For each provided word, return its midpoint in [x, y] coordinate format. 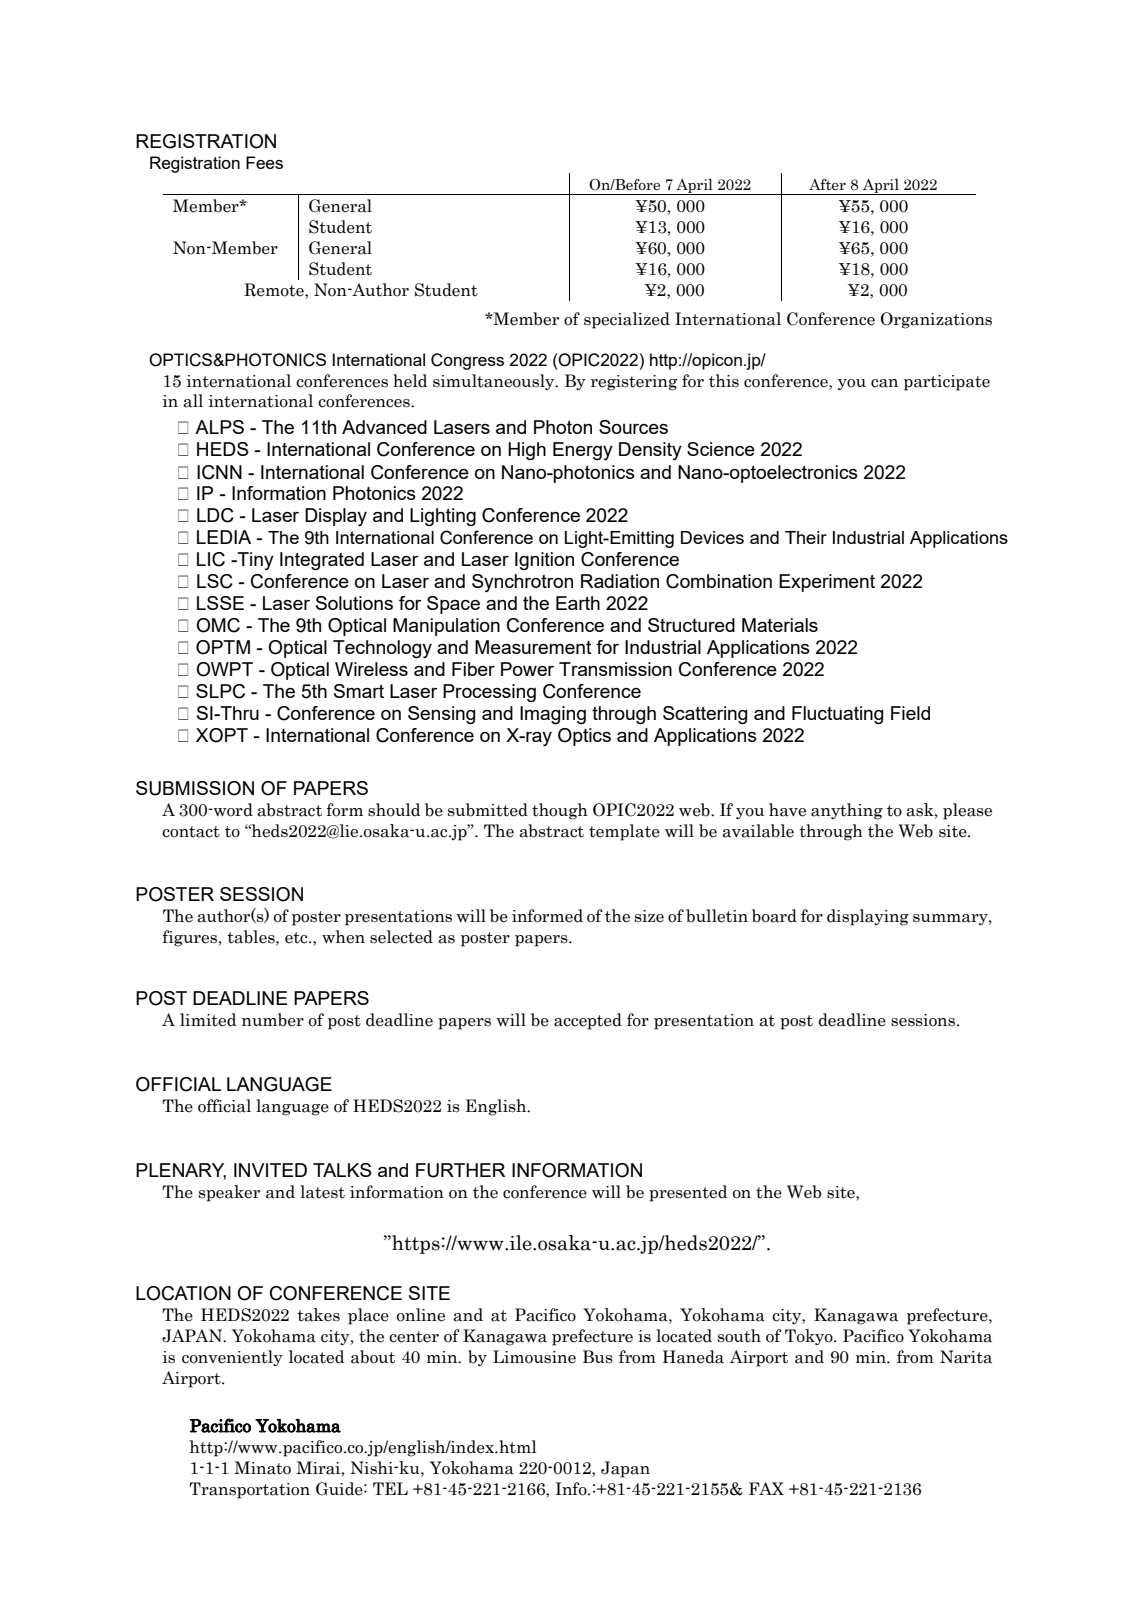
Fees [264, 162]
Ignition [544, 561]
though [560, 811]
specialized [627, 320]
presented [688, 1193]
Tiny [254, 561]
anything [847, 811]
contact [191, 832]
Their [806, 537]
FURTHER [460, 1170]
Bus [598, 1357]
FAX [766, 1488]
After [827, 185]
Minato [262, 1468]
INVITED [270, 1170]
